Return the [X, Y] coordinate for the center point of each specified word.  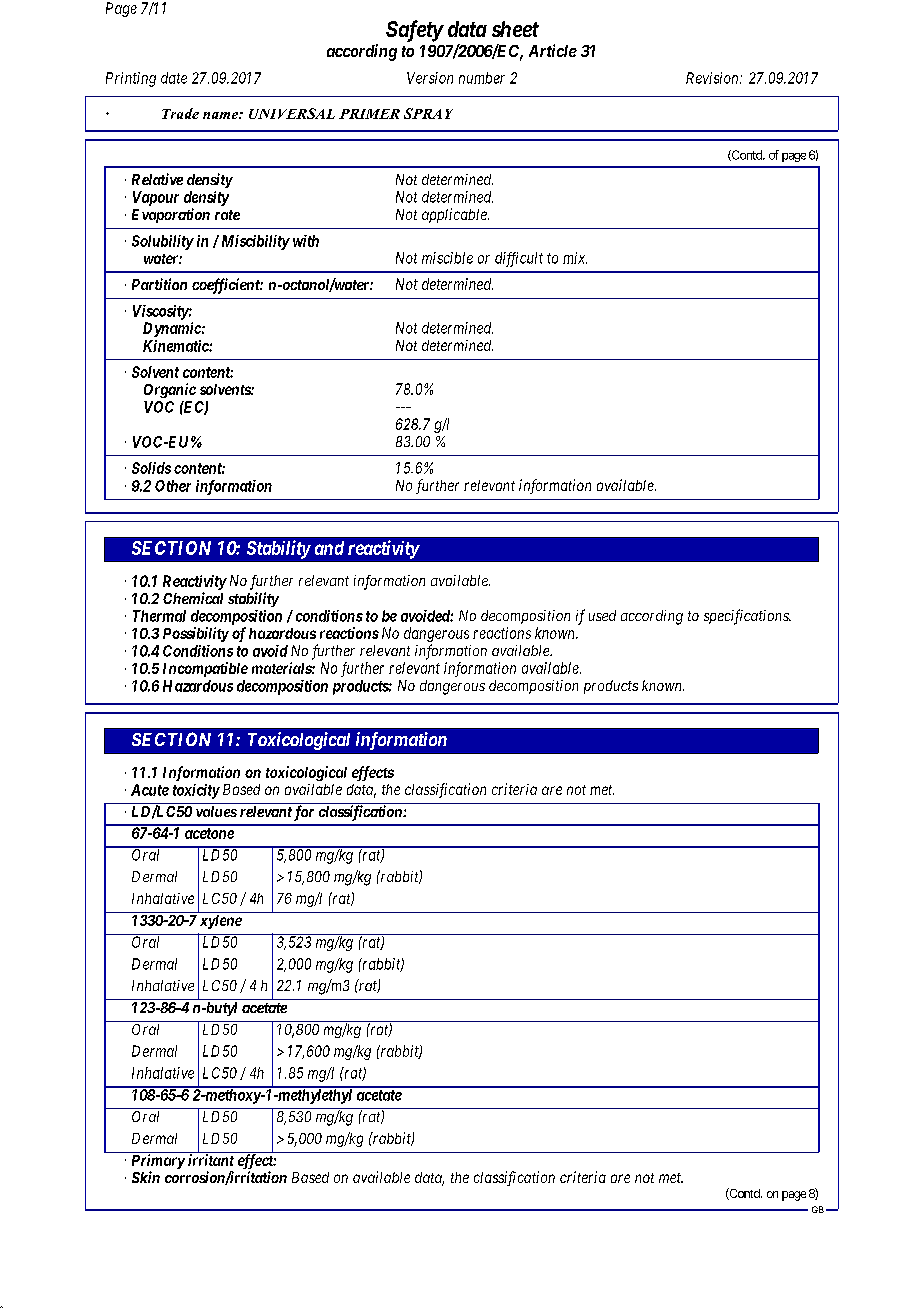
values [216, 811]
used [602, 615]
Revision [713, 78]
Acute [150, 790]
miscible [447, 258]
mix [575, 258]
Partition [159, 284]
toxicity [196, 791]
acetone [209, 833]
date [174, 78]
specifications [747, 617]
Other [173, 486]
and [329, 548]
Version [430, 78]
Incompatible [205, 669]
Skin [146, 1177]
